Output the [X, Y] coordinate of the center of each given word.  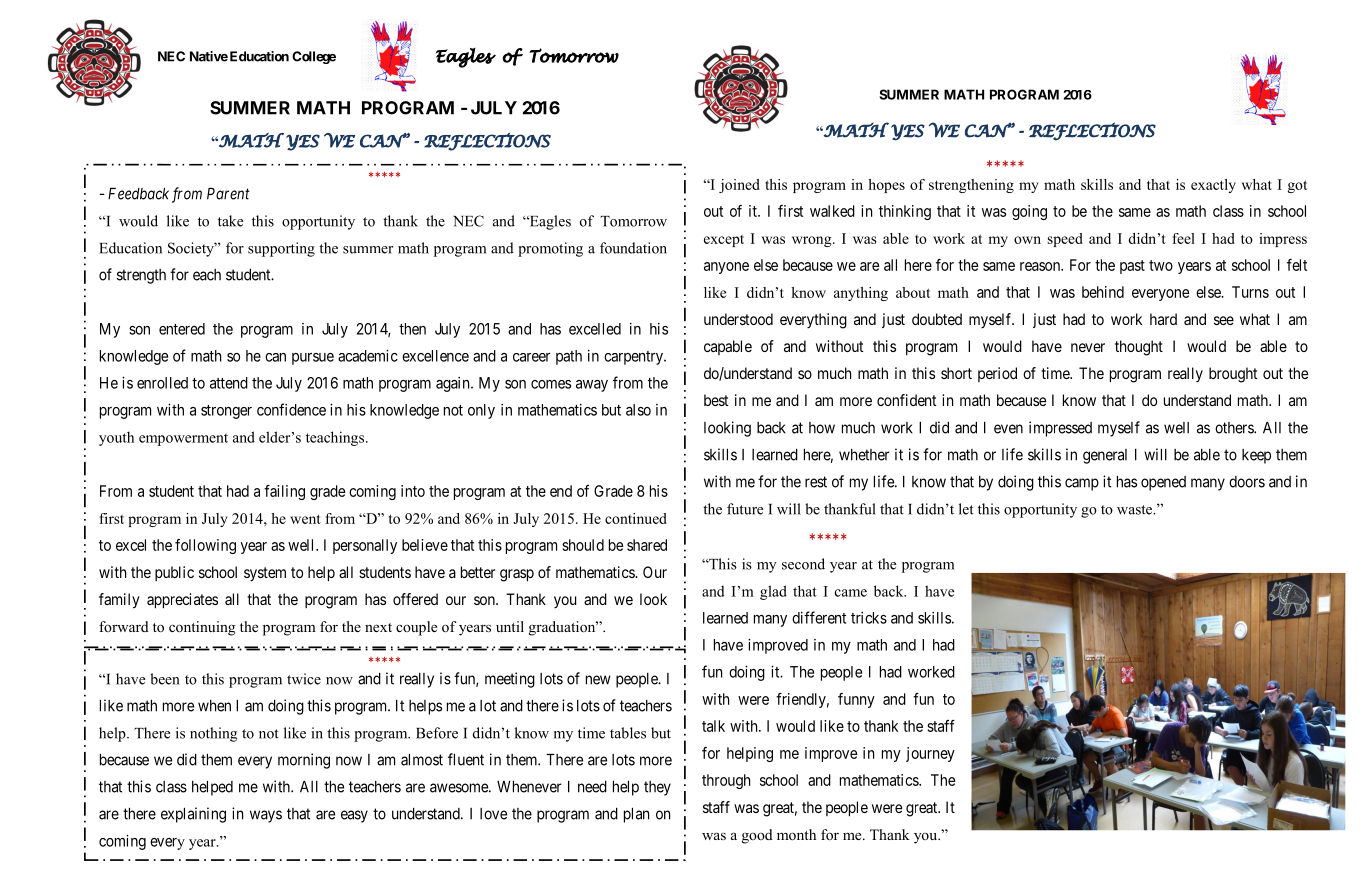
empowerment [183, 439]
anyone [726, 268]
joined [739, 186]
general [1105, 456]
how [822, 428]
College [314, 57]
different [819, 617]
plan [636, 815]
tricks [869, 618]
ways [266, 816]
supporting [281, 249]
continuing [202, 628]
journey [930, 754]
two [1161, 265]
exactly [1213, 186]
